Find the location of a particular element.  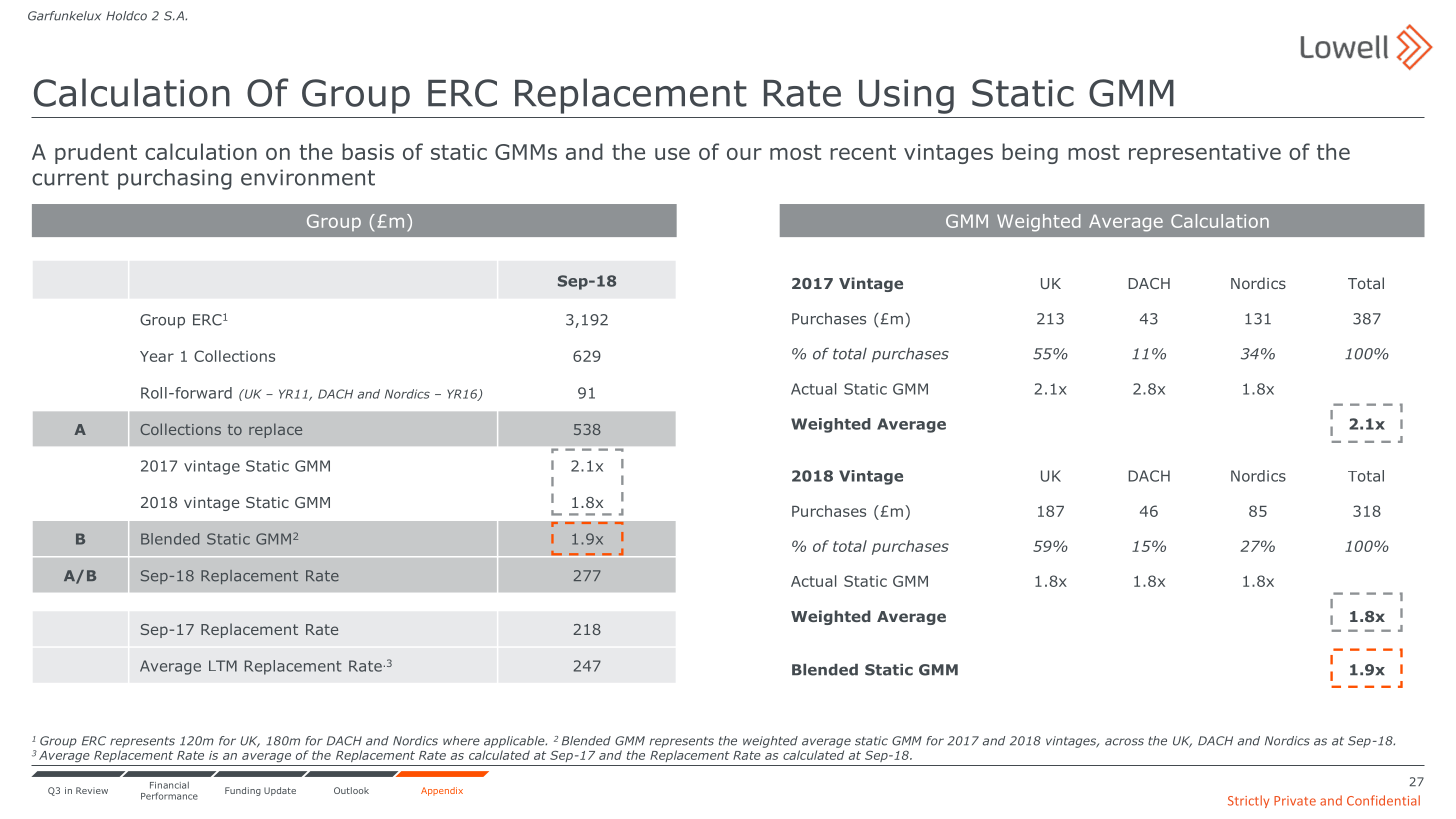

our is located at coordinates (744, 154).
